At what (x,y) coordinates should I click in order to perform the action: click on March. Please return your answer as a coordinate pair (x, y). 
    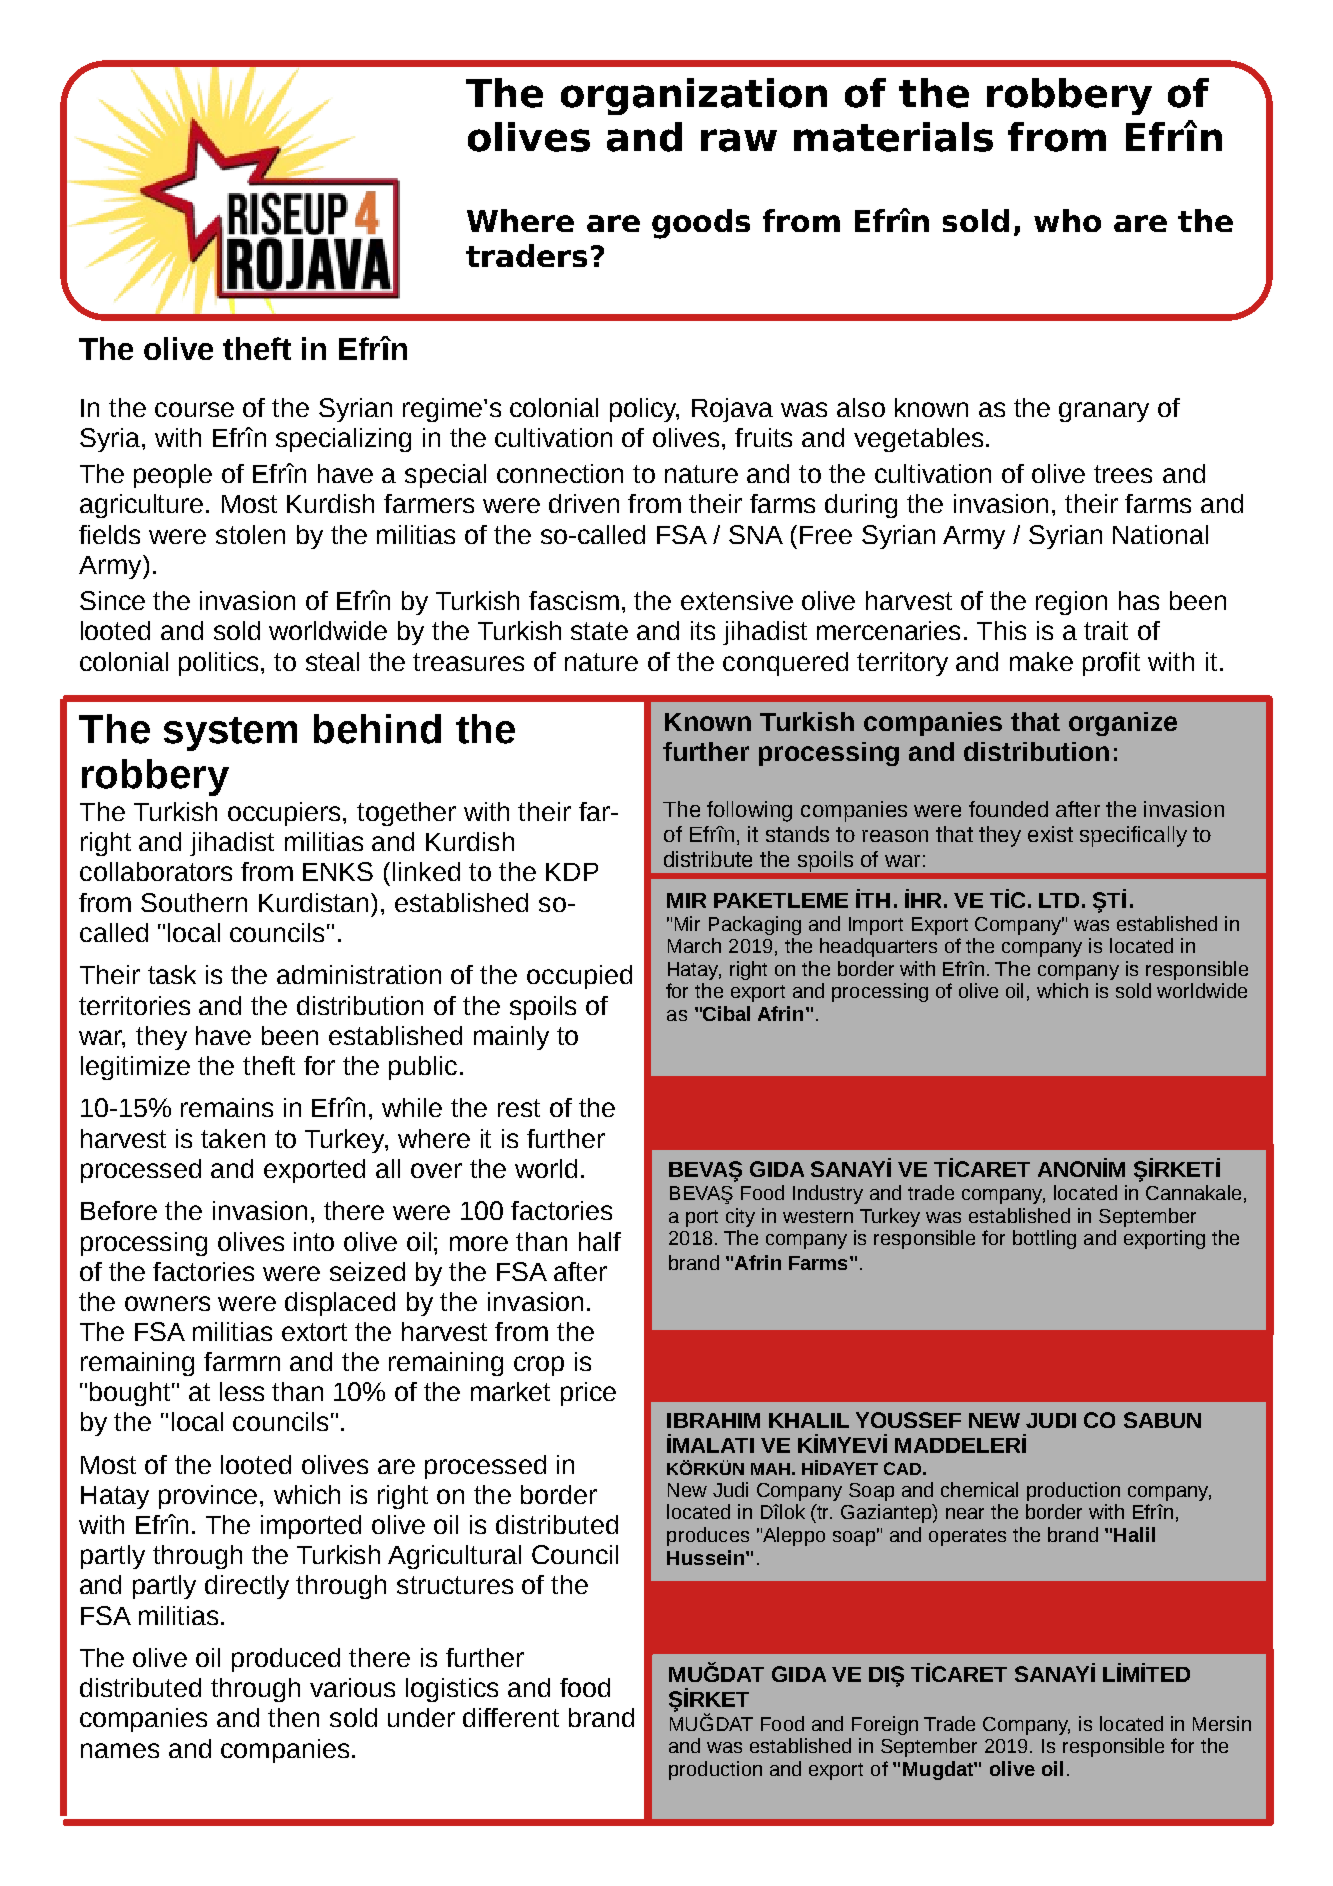
    Looking at the image, I should click on (694, 945).
